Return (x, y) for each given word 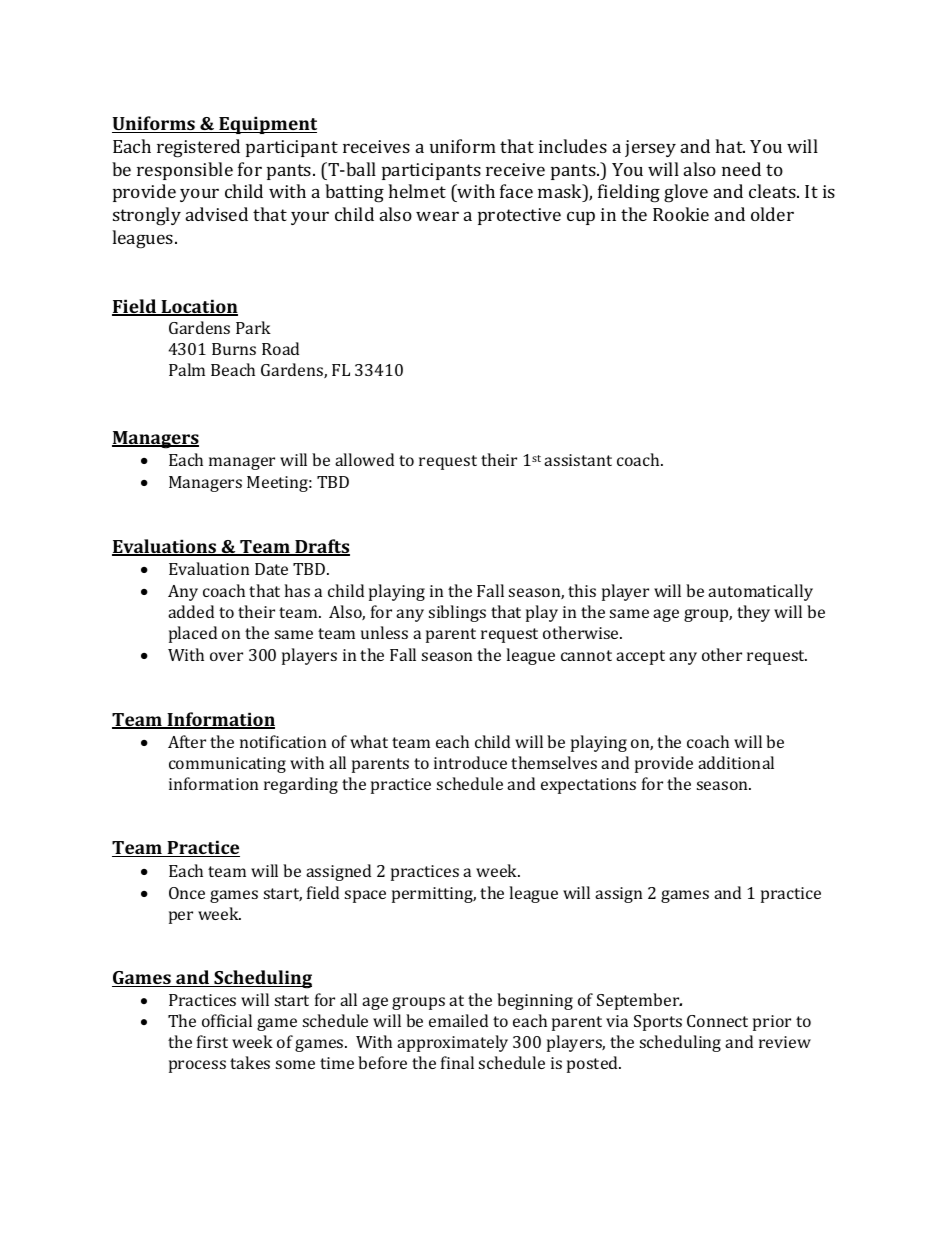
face (516, 191)
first (212, 1041)
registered (198, 148)
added (191, 611)
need (741, 169)
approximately (452, 1043)
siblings (457, 613)
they (753, 613)
